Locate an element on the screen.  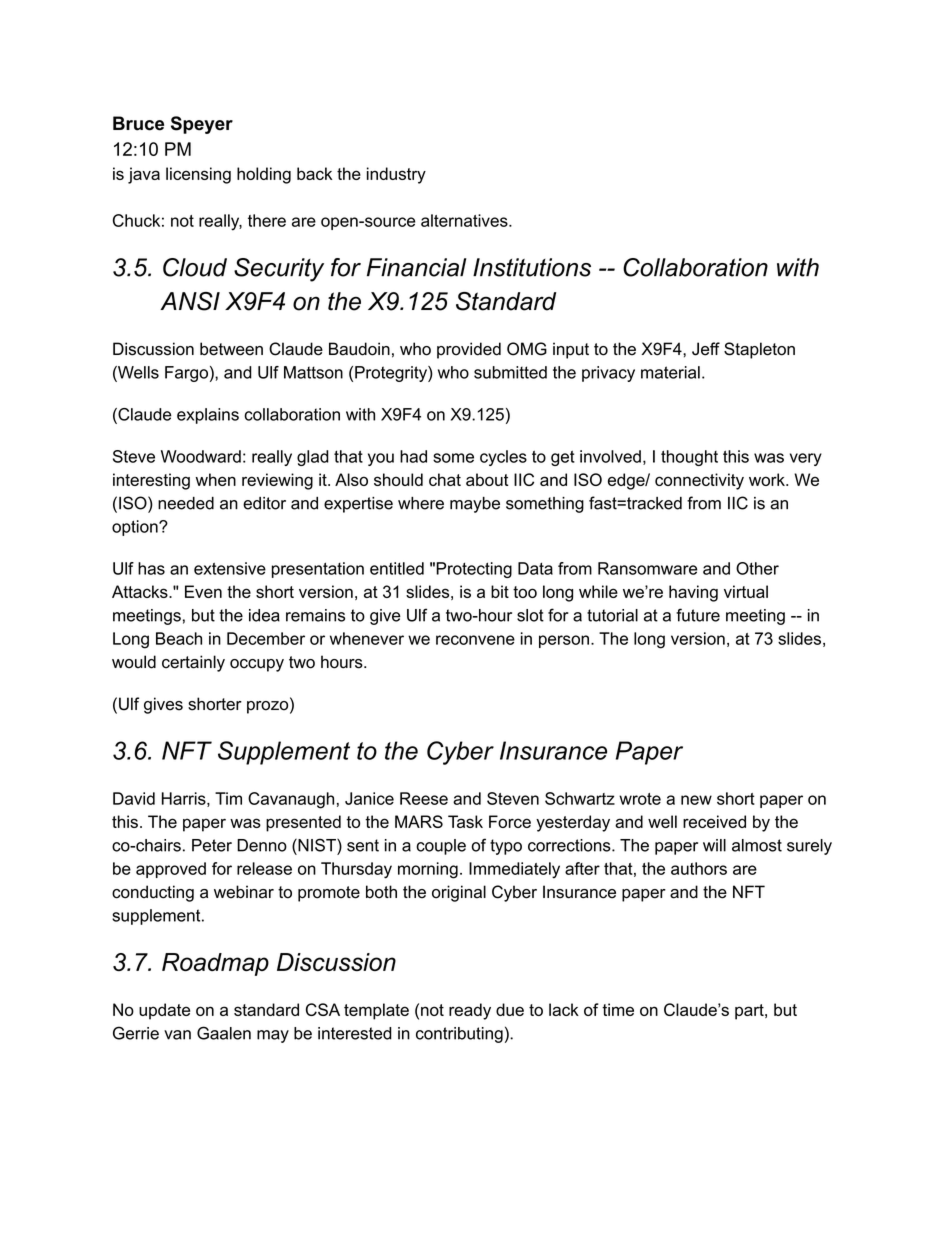
bit is located at coordinates (500, 591).
